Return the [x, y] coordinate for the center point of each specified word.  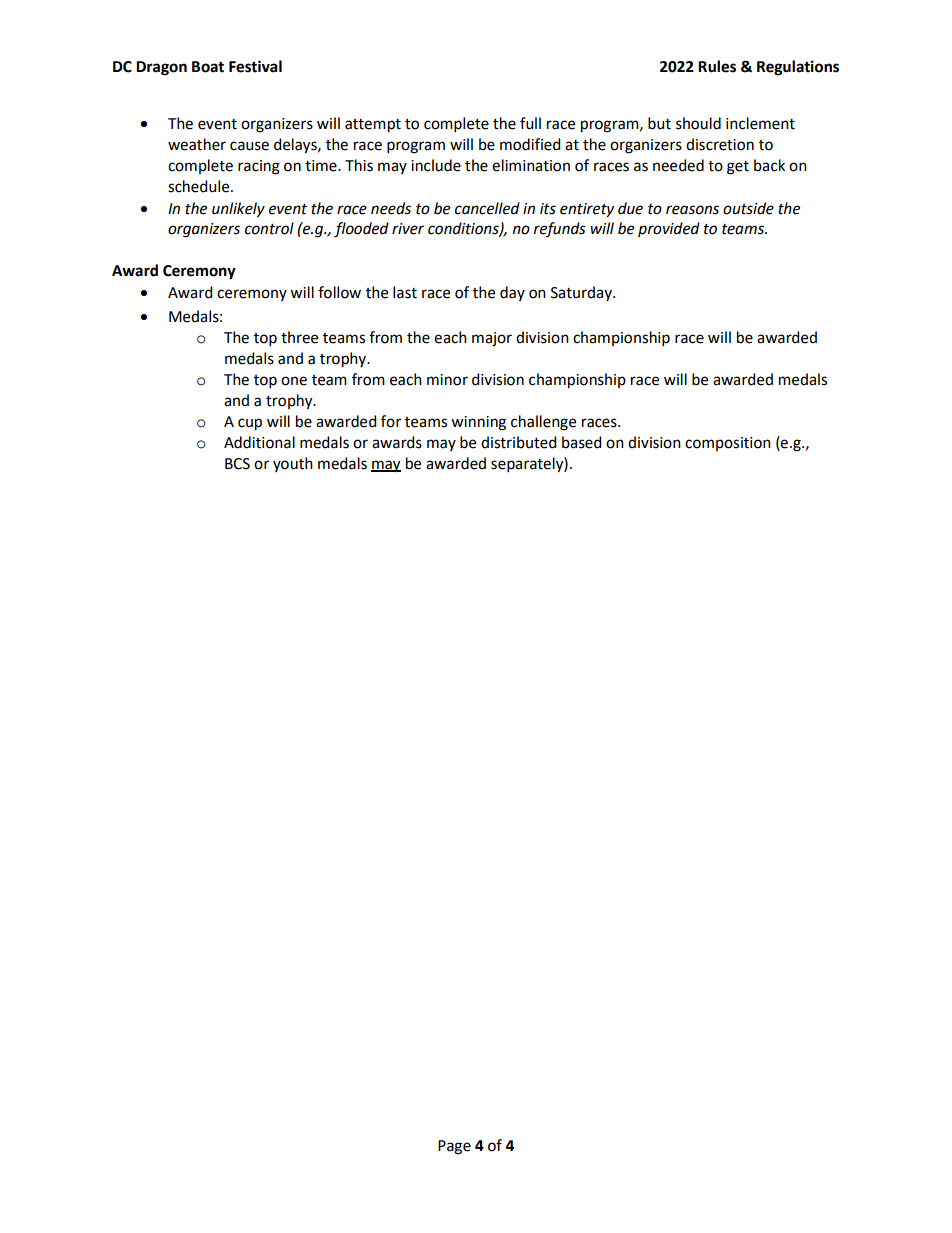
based [581, 442]
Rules [717, 66]
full [530, 123]
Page [454, 1147]
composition [728, 444]
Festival [255, 66]
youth [293, 464]
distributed [518, 442]
